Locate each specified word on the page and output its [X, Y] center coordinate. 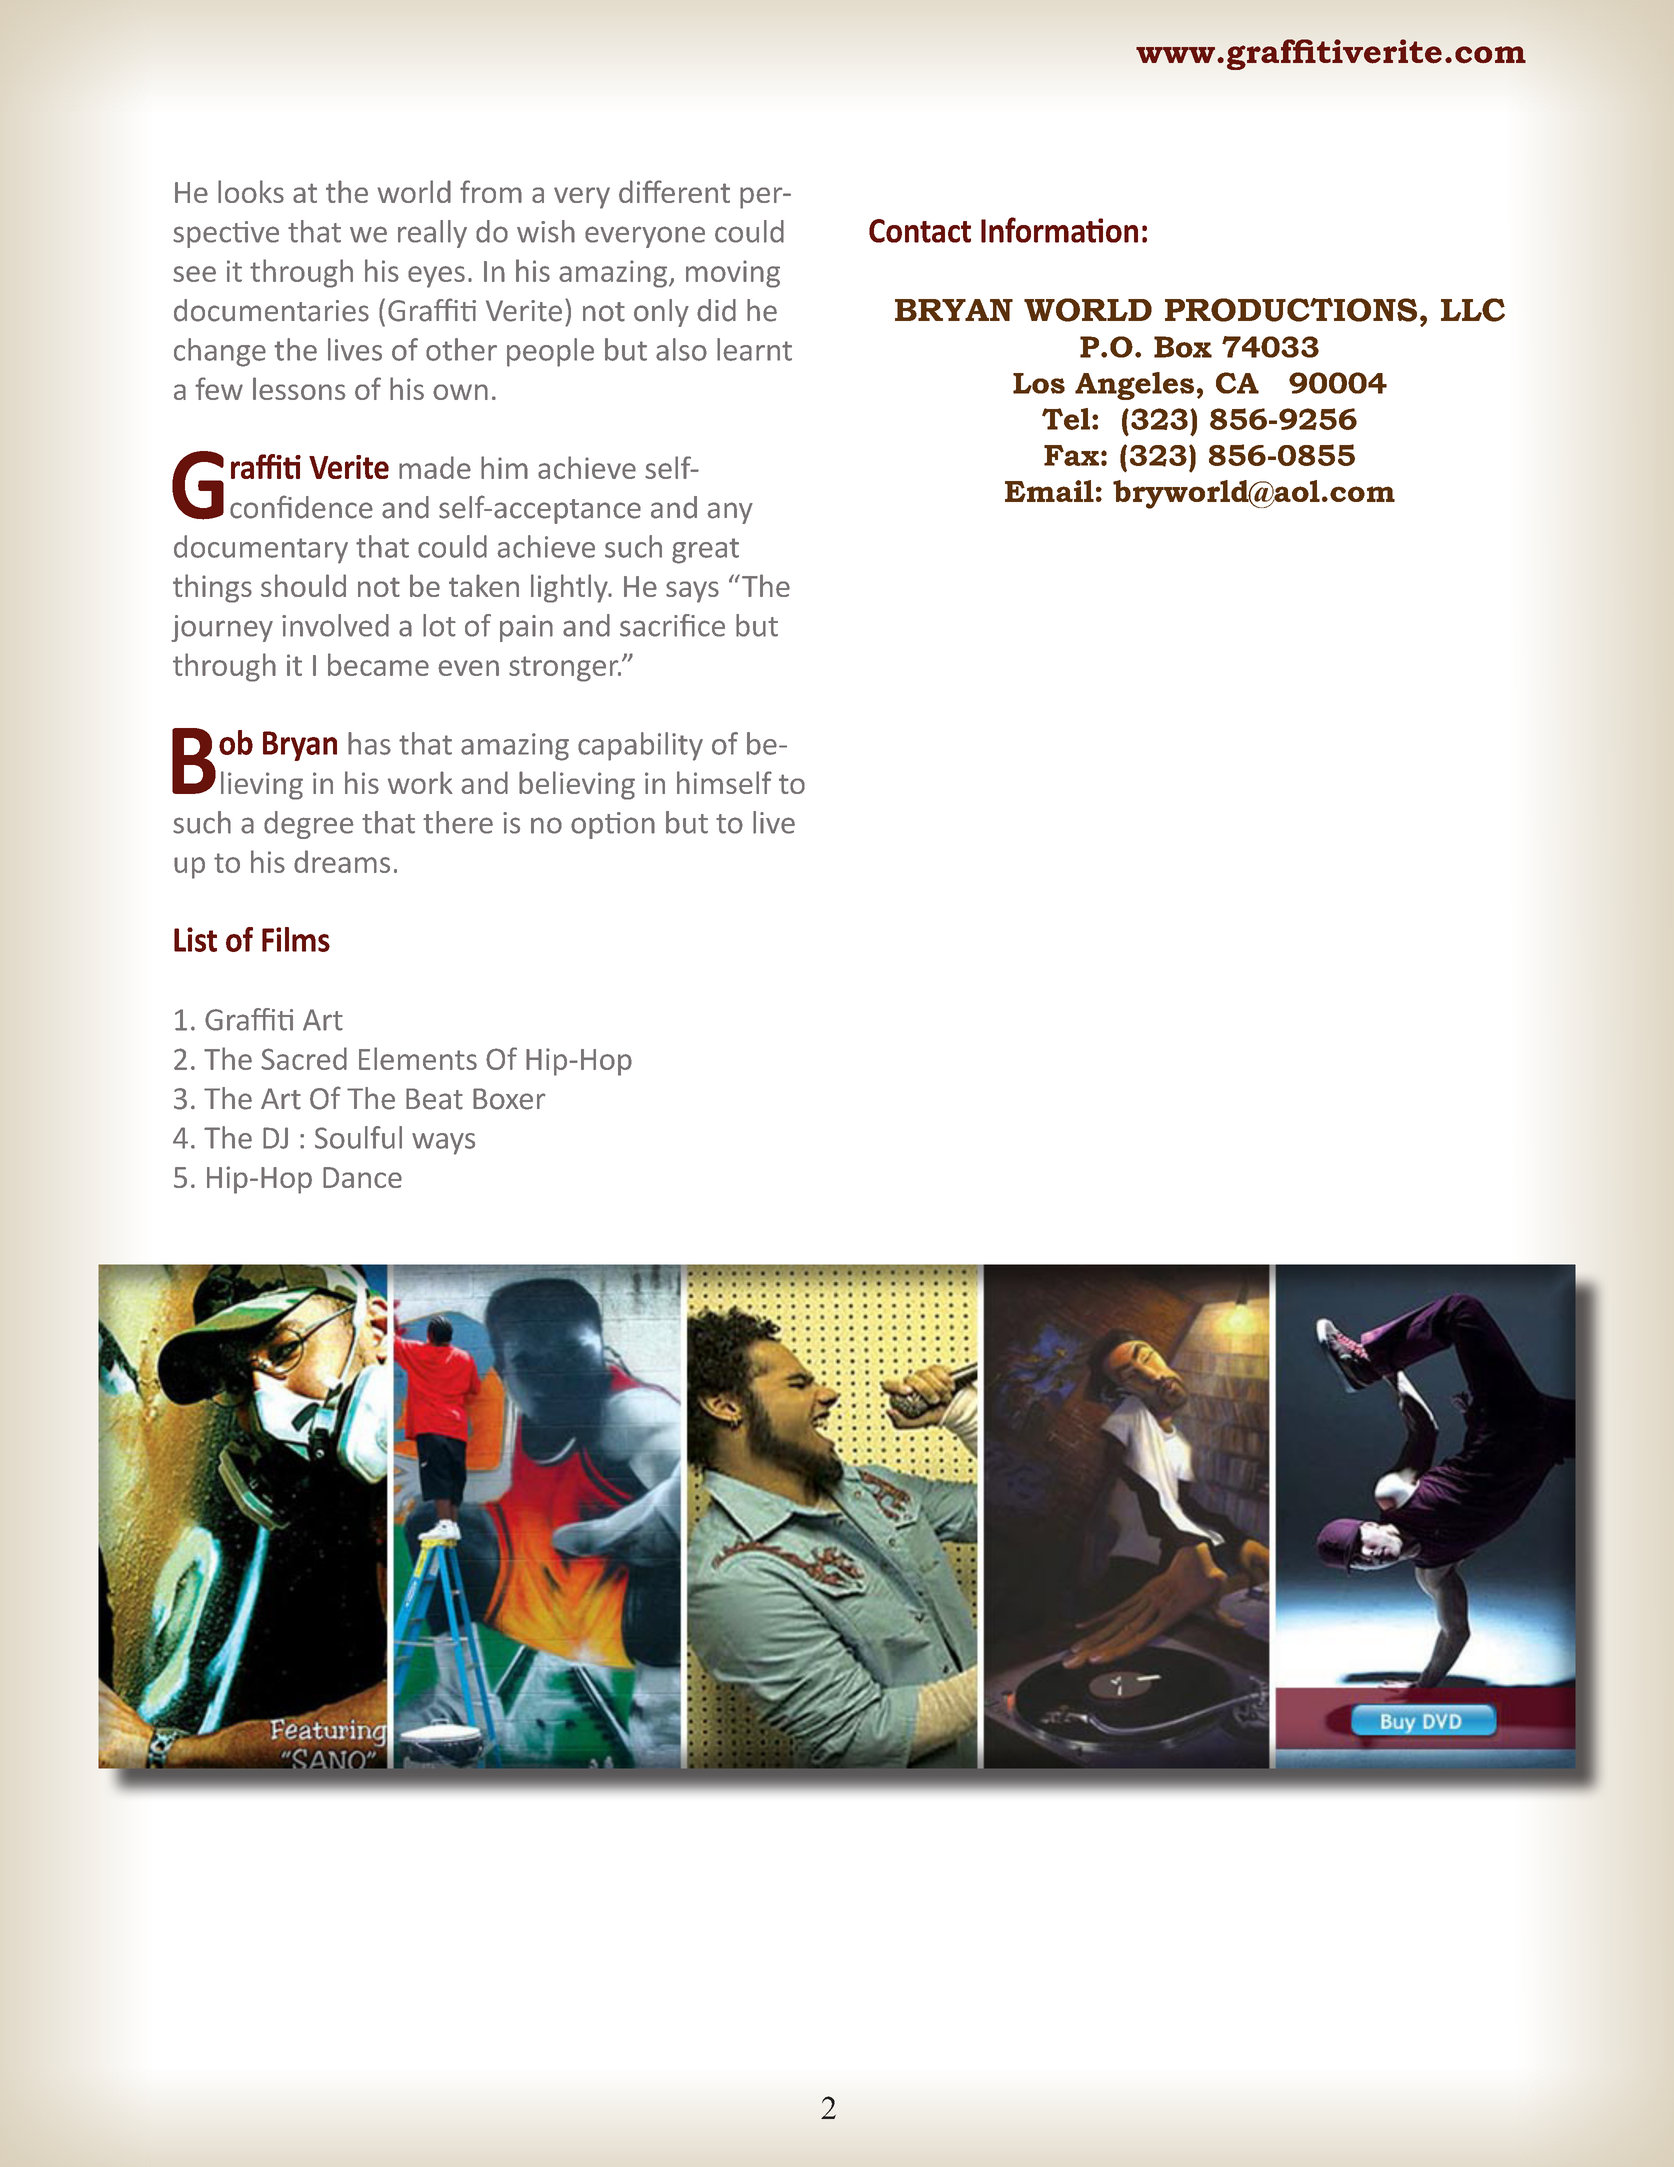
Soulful [358, 1137]
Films [296, 939]
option [613, 825]
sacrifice [672, 625]
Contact [920, 231]
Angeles [1134, 386]
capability [640, 746]
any [730, 513]
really [432, 234]
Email [1049, 491]
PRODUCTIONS [1291, 310]
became [378, 664]
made [435, 467]
